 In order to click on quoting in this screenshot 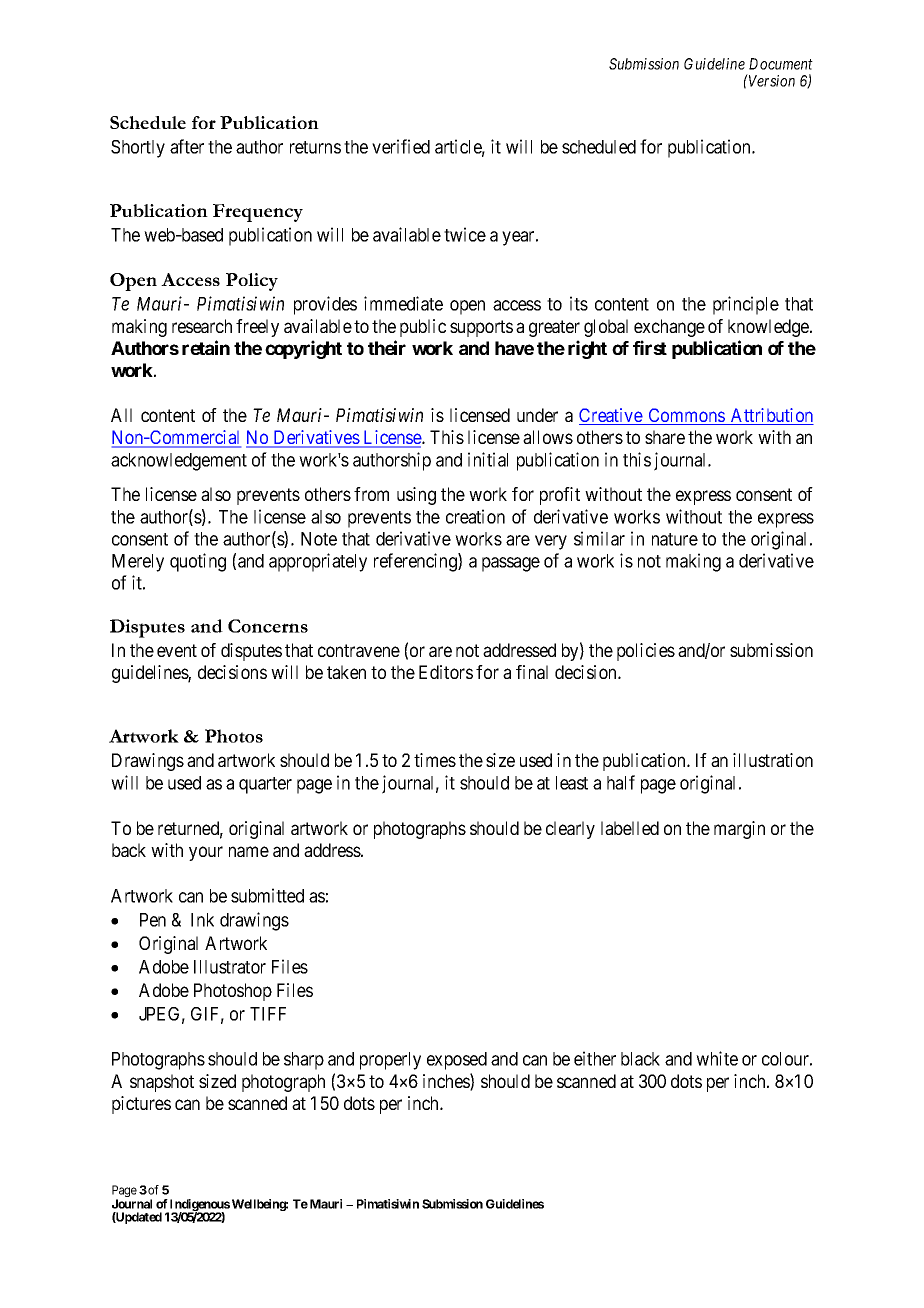, I will do `click(198, 562)`.
